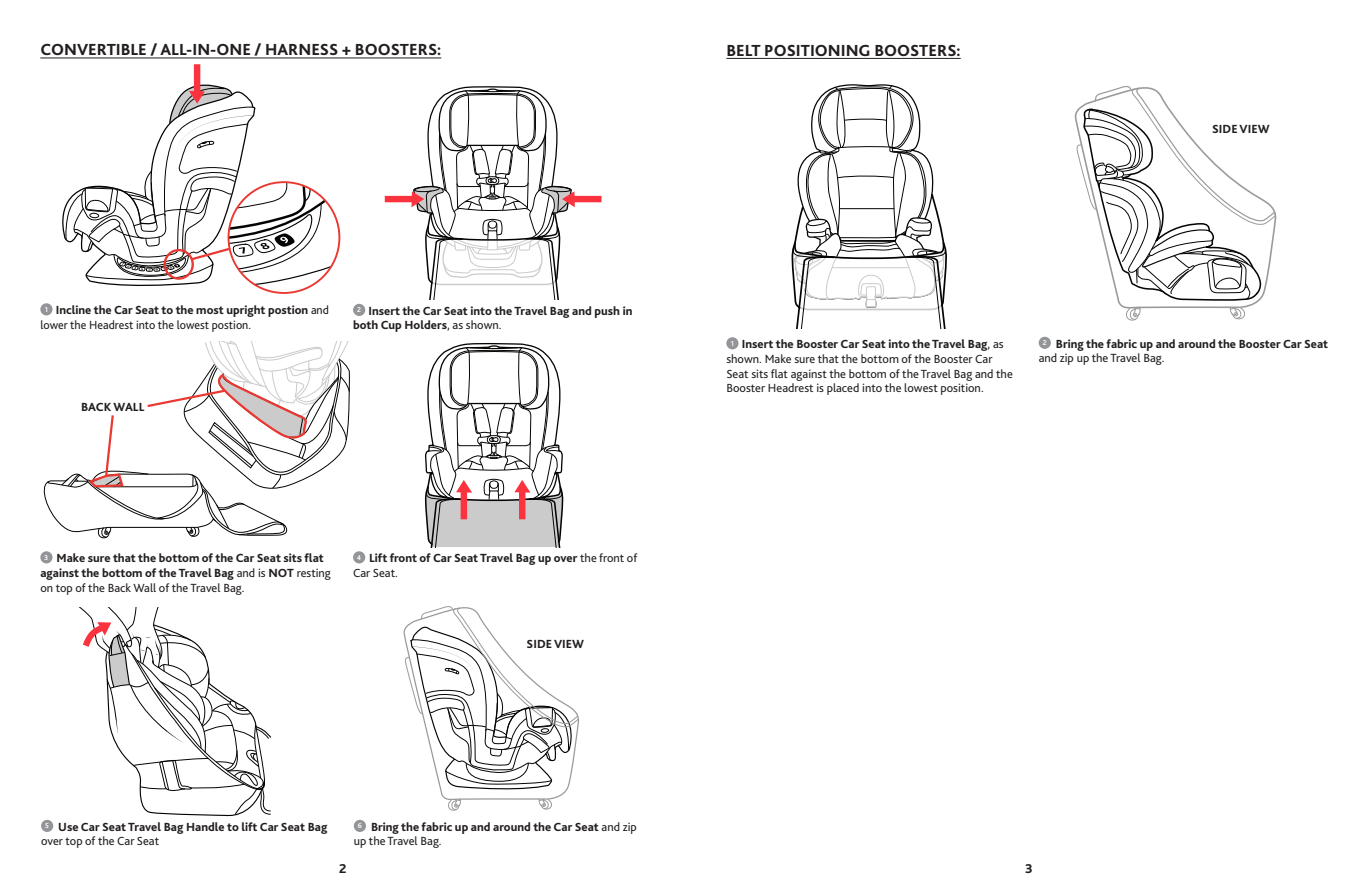  Describe the element at coordinates (94, 51) in the screenshot. I see `CONVERTIBLE` at that location.
